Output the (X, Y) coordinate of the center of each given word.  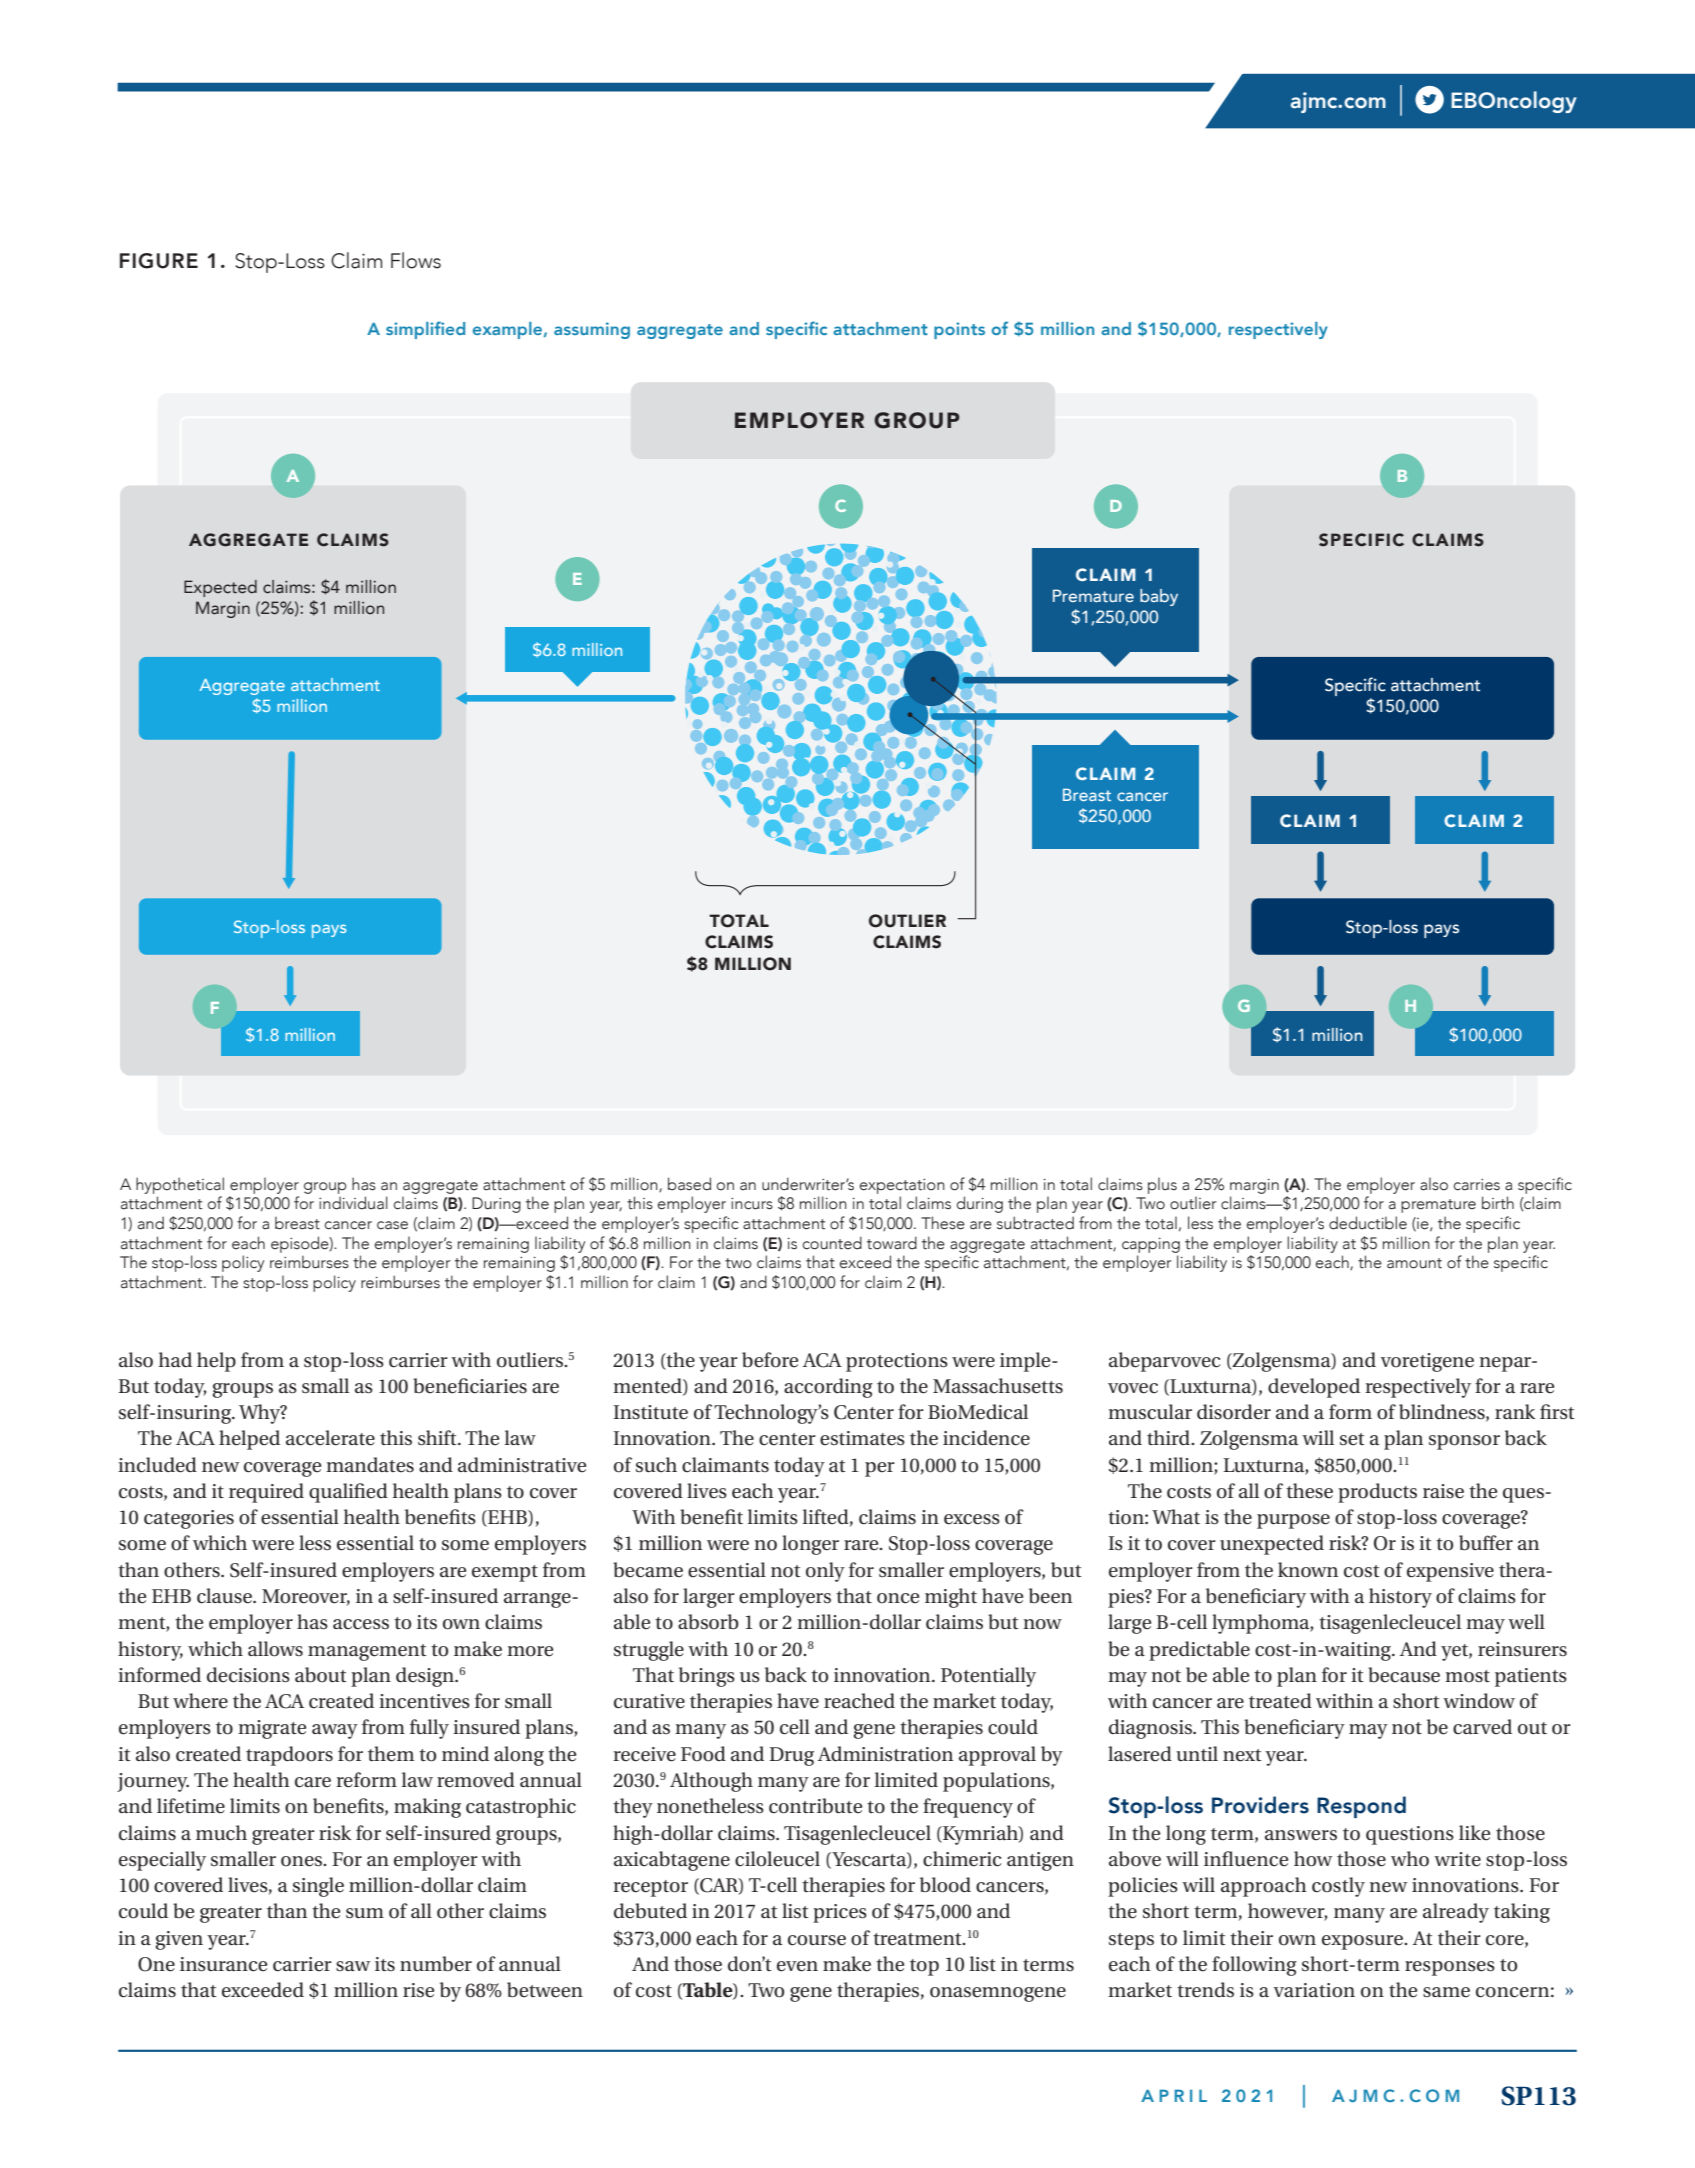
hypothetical (180, 1185)
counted (832, 1243)
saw (353, 1966)
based (689, 1184)
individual (353, 1203)
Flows (416, 260)
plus (1162, 1185)
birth (1498, 1203)
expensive (1450, 1572)
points (959, 330)
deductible (1368, 1223)
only (825, 1572)
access (361, 1624)
